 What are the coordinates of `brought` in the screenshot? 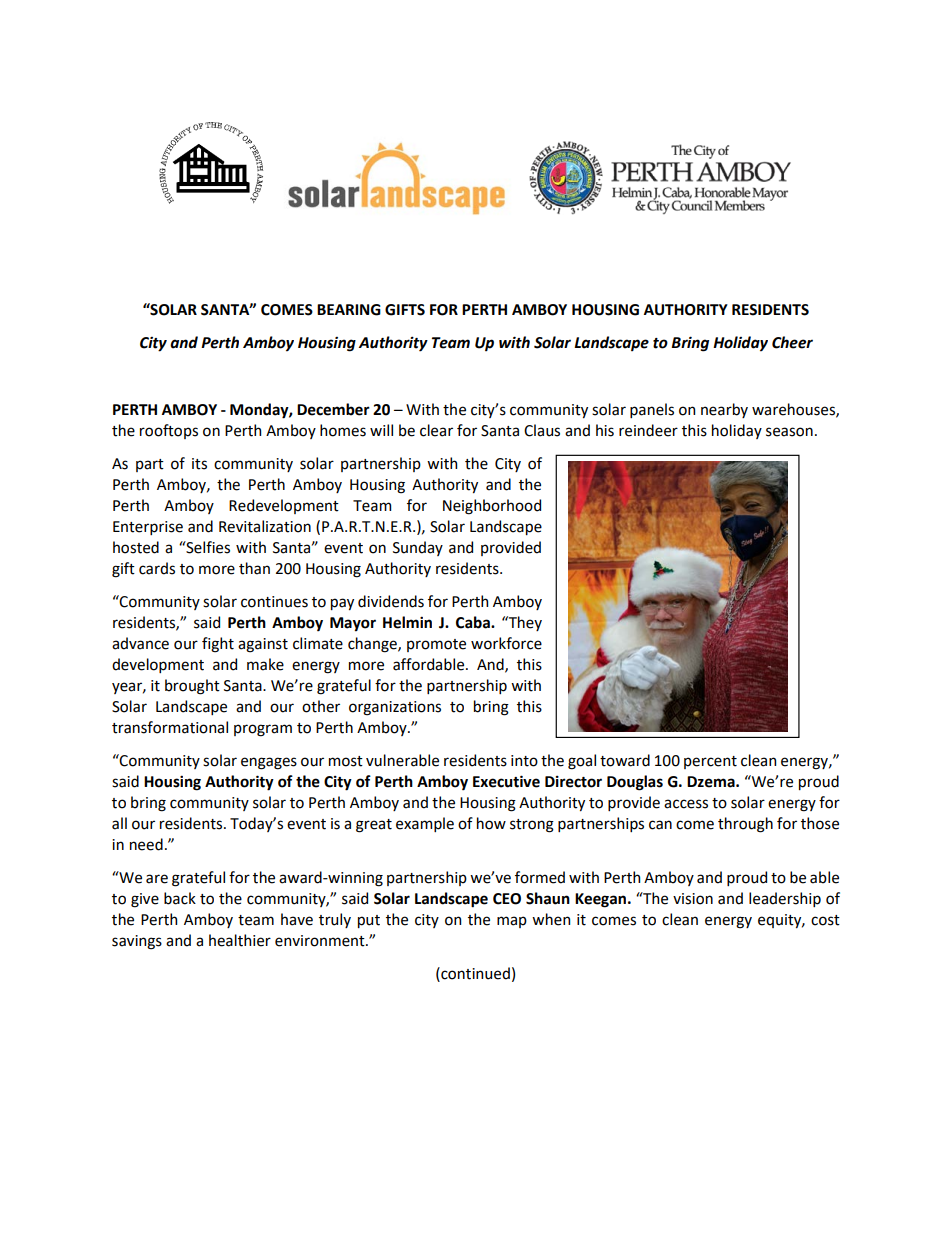 It's located at (192, 687).
